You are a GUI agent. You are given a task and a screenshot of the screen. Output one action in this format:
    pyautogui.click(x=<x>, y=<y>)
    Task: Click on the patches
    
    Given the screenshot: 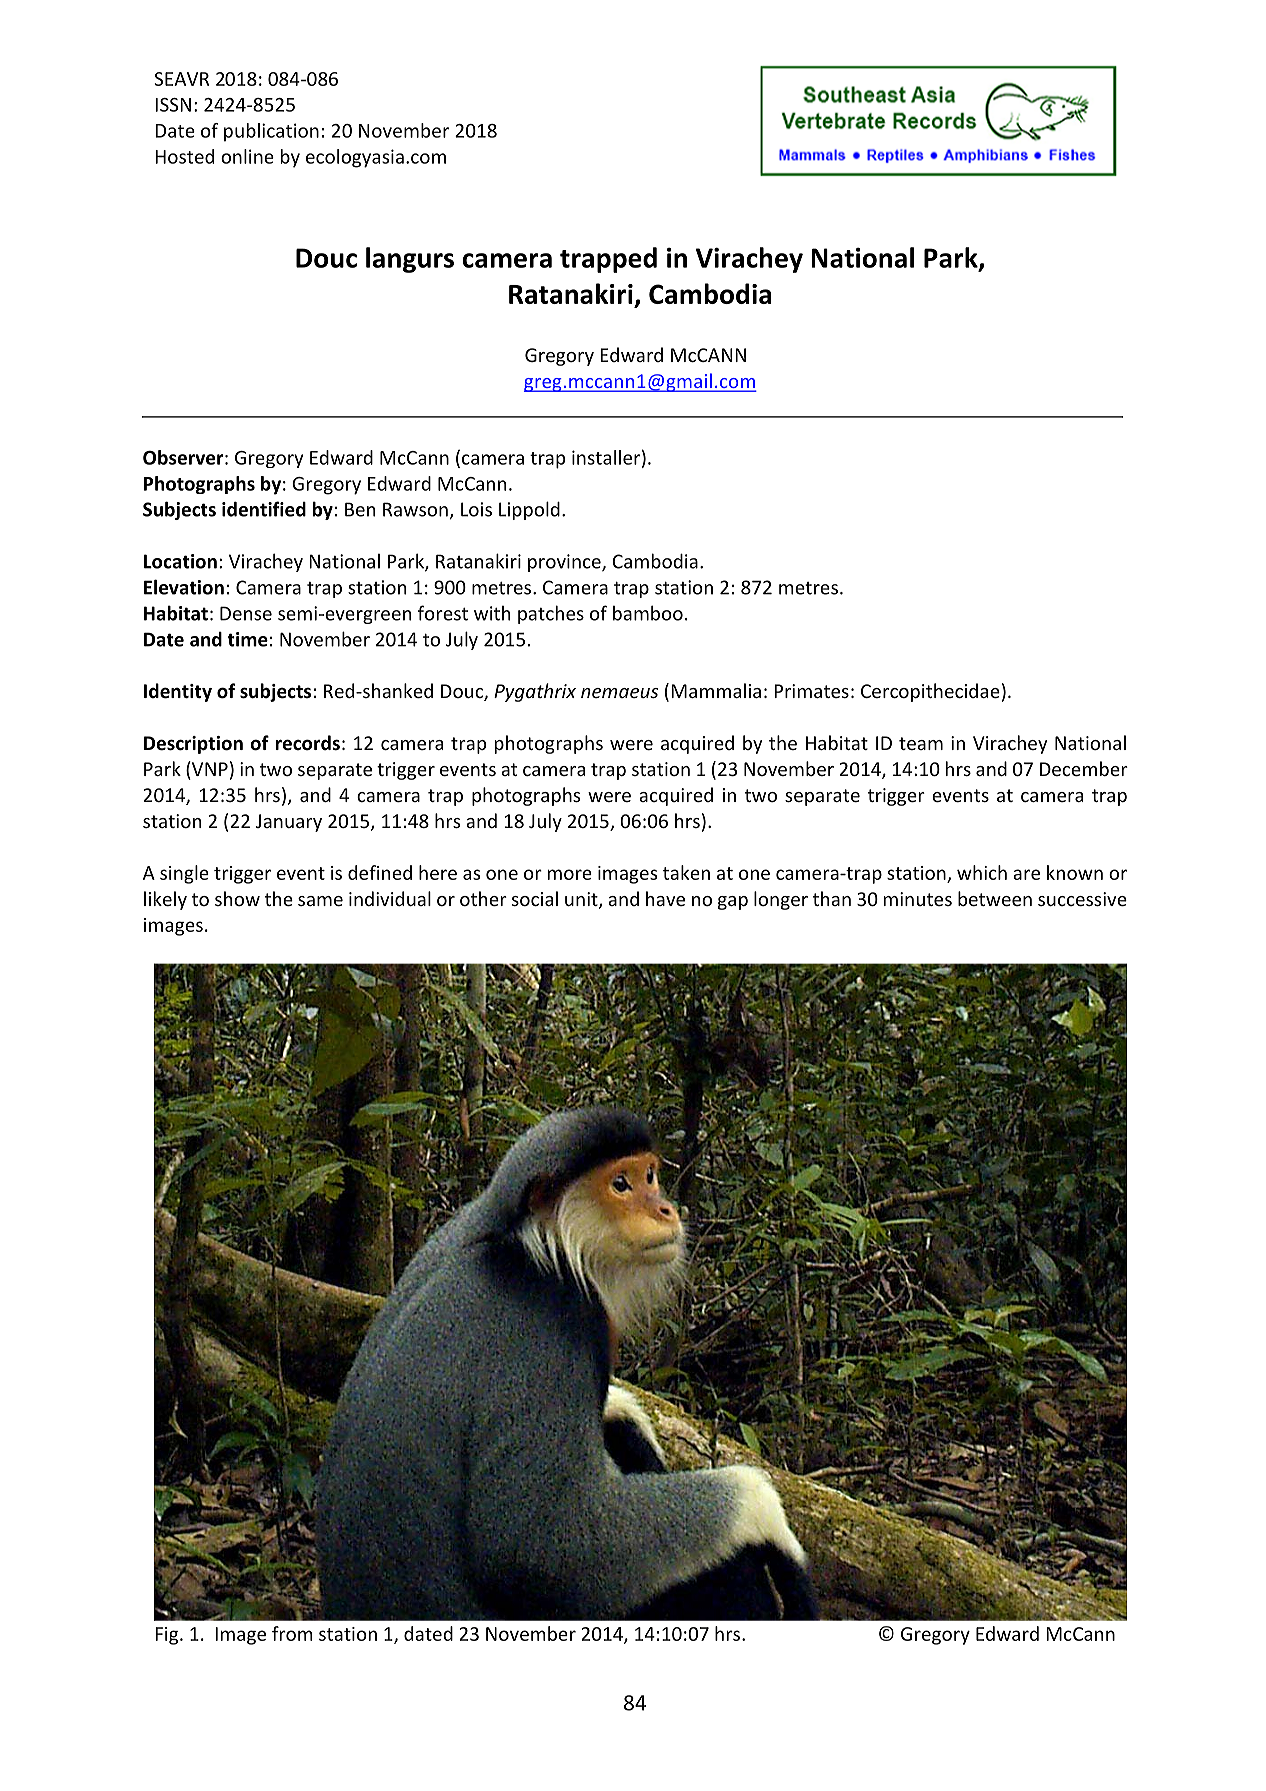 What is the action you would take?
    pyautogui.click(x=551, y=614)
